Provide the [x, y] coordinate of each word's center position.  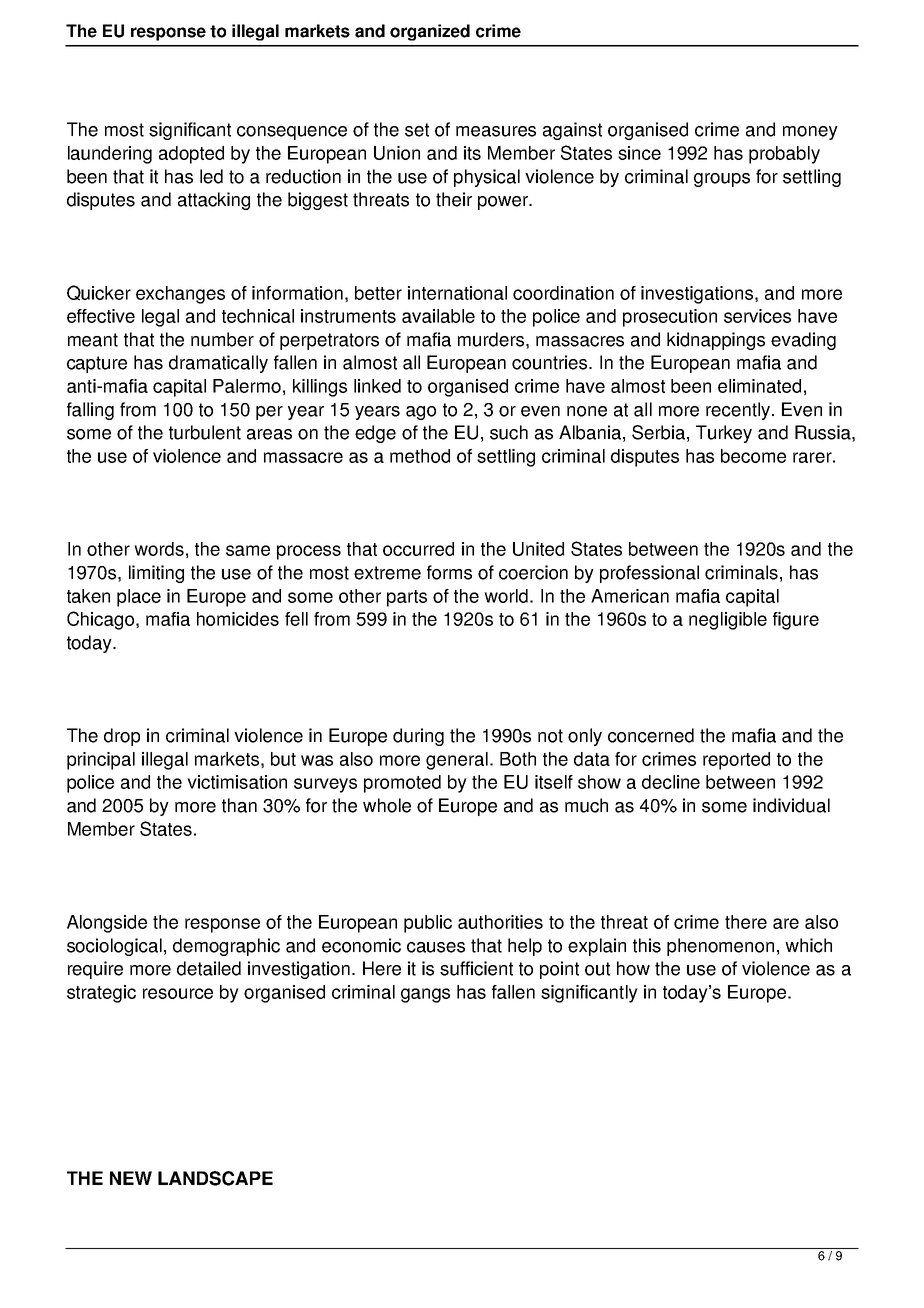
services [757, 316]
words [159, 549]
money [810, 133]
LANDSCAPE [215, 1178]
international [457, 293]
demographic [226, 947]
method [420, 456]
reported [736, 761]
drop [122, 737]
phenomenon [720, 947]
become [753, 456]
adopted [191, 155]
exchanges [180, 295]
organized [430, 32]
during [418, 737]
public [428, 924]
